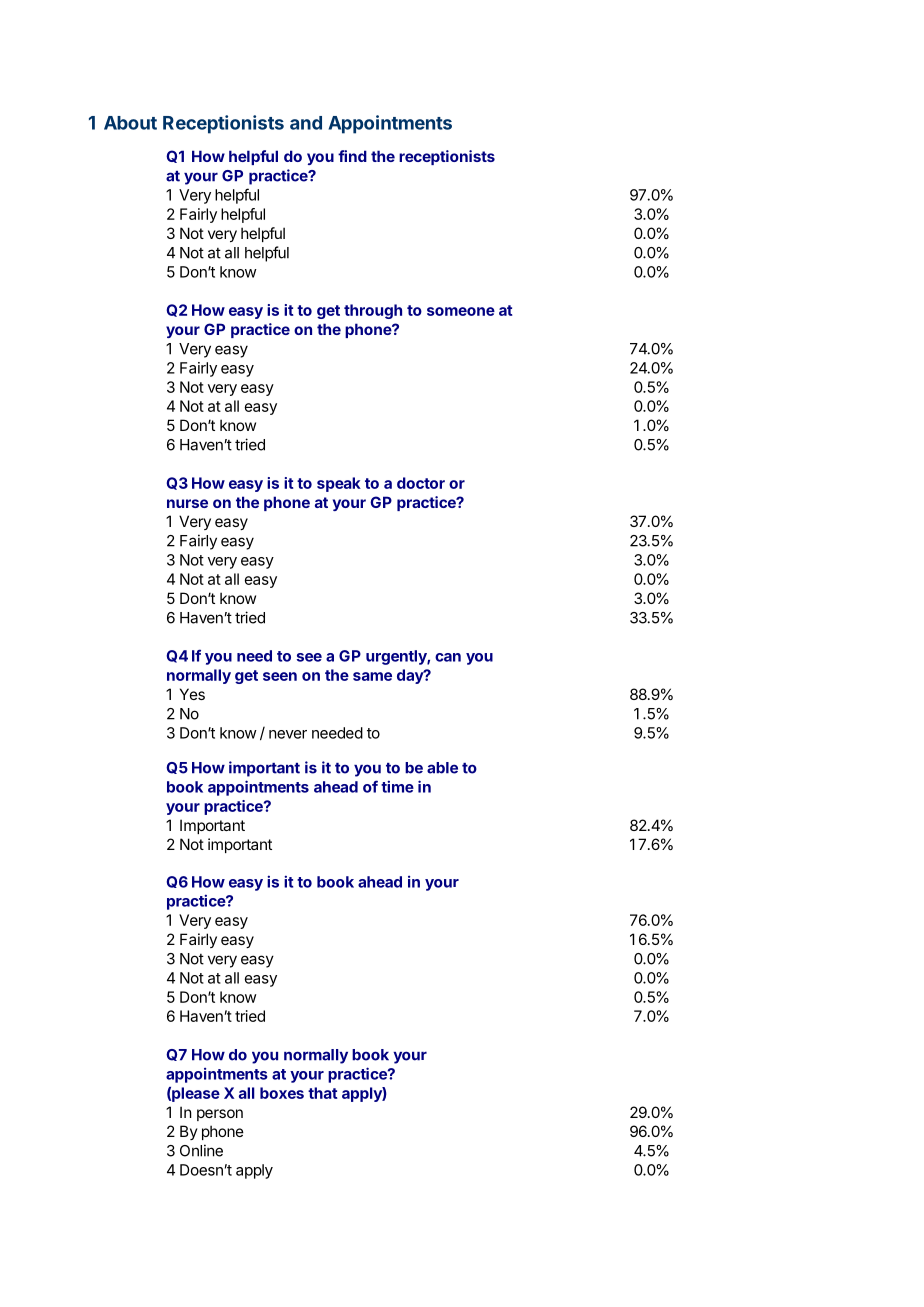  I want to click on and, so click(306, 123).
